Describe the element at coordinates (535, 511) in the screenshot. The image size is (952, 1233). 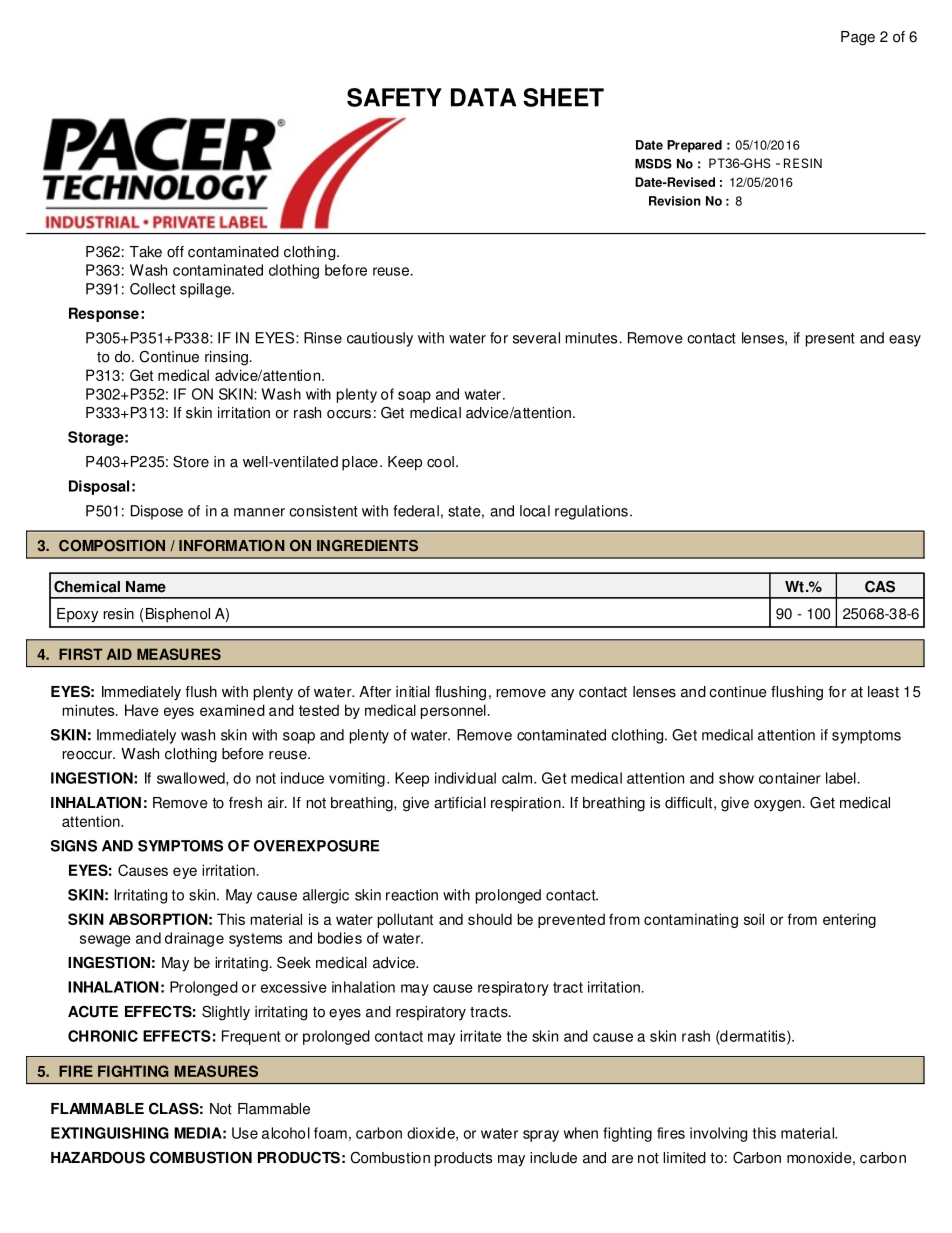
I see `local` at that location.
